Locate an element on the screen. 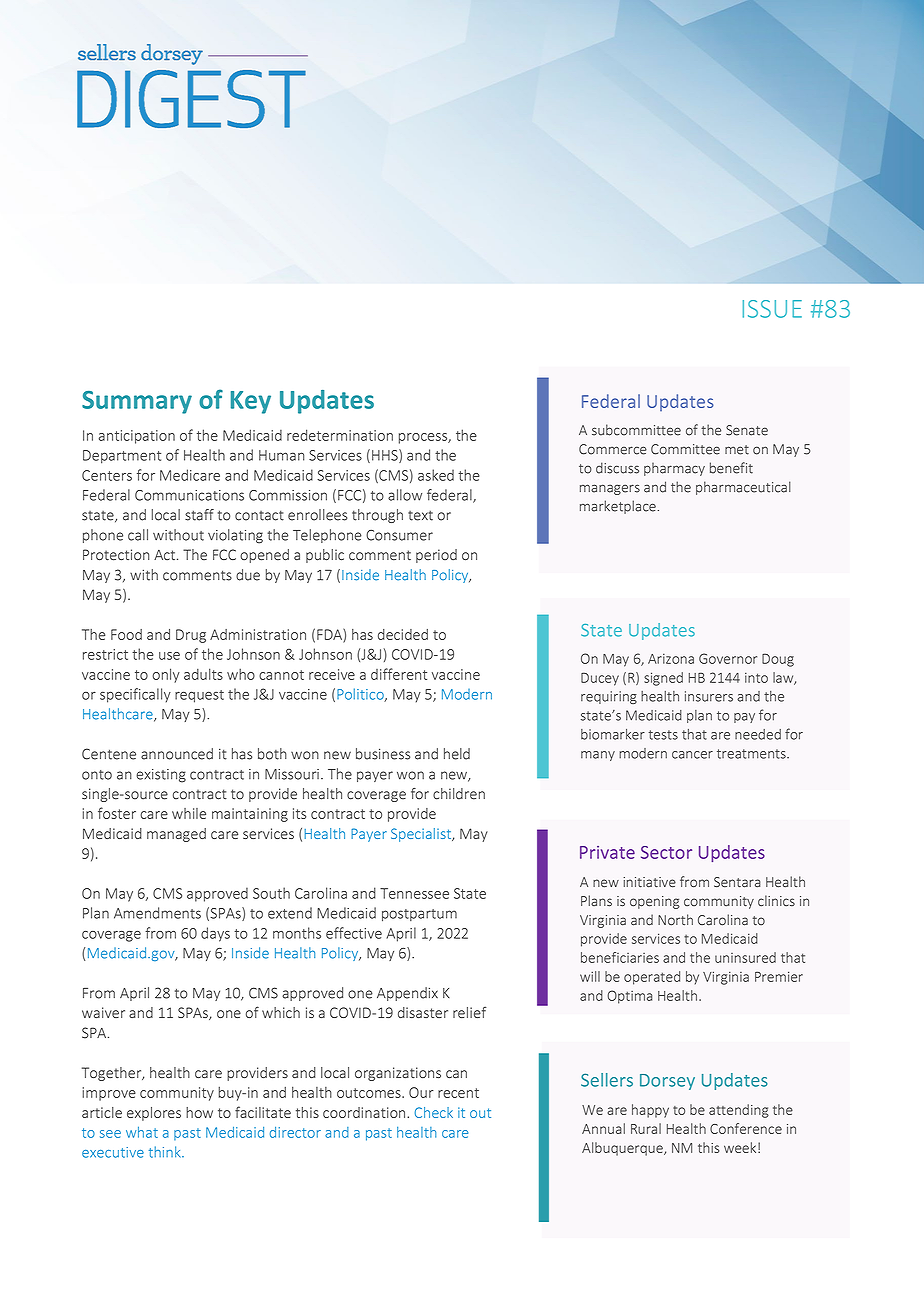  postpartum is located at coordinates (419, 915).
